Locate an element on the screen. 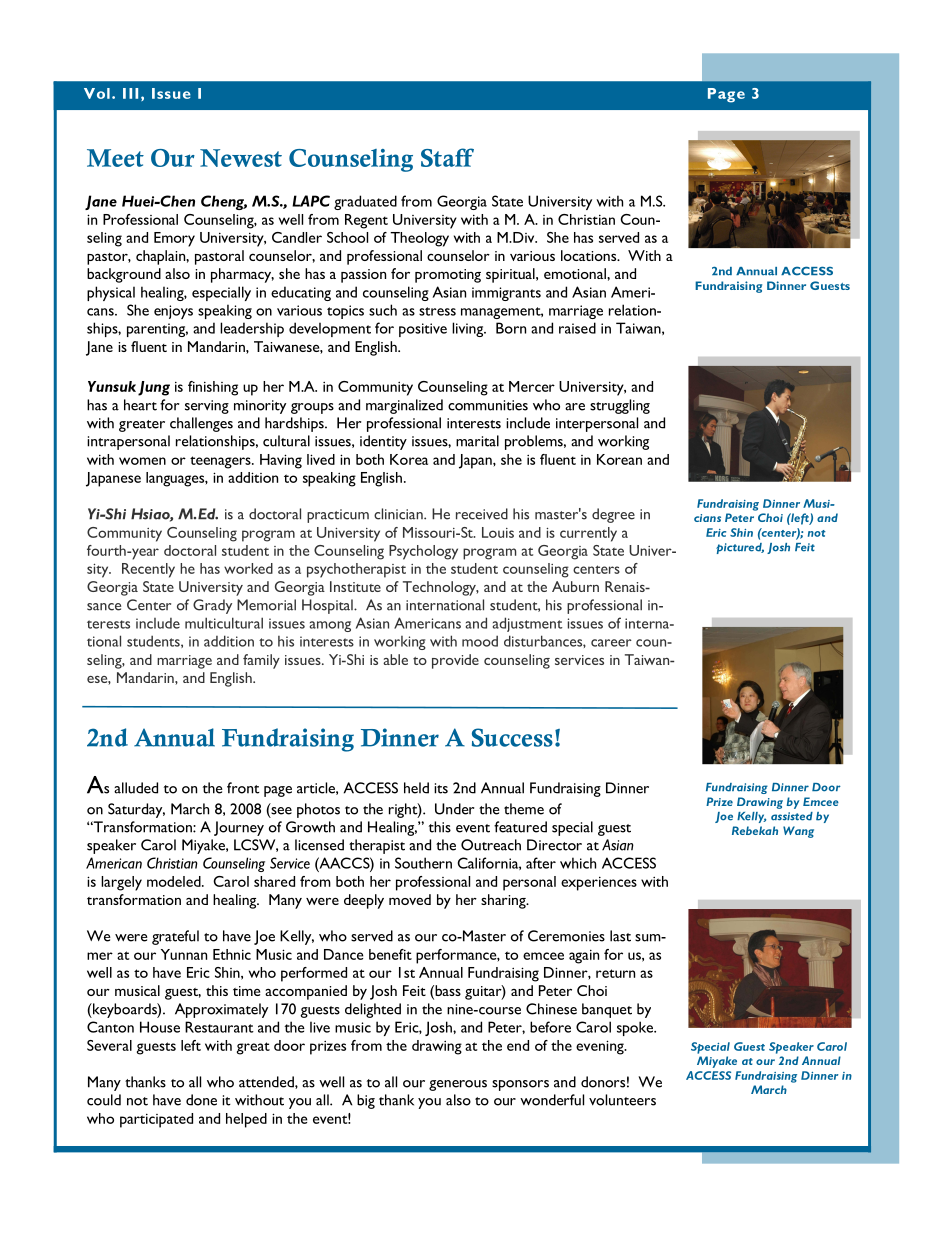  Staff is located at coordinates (447, 157).
